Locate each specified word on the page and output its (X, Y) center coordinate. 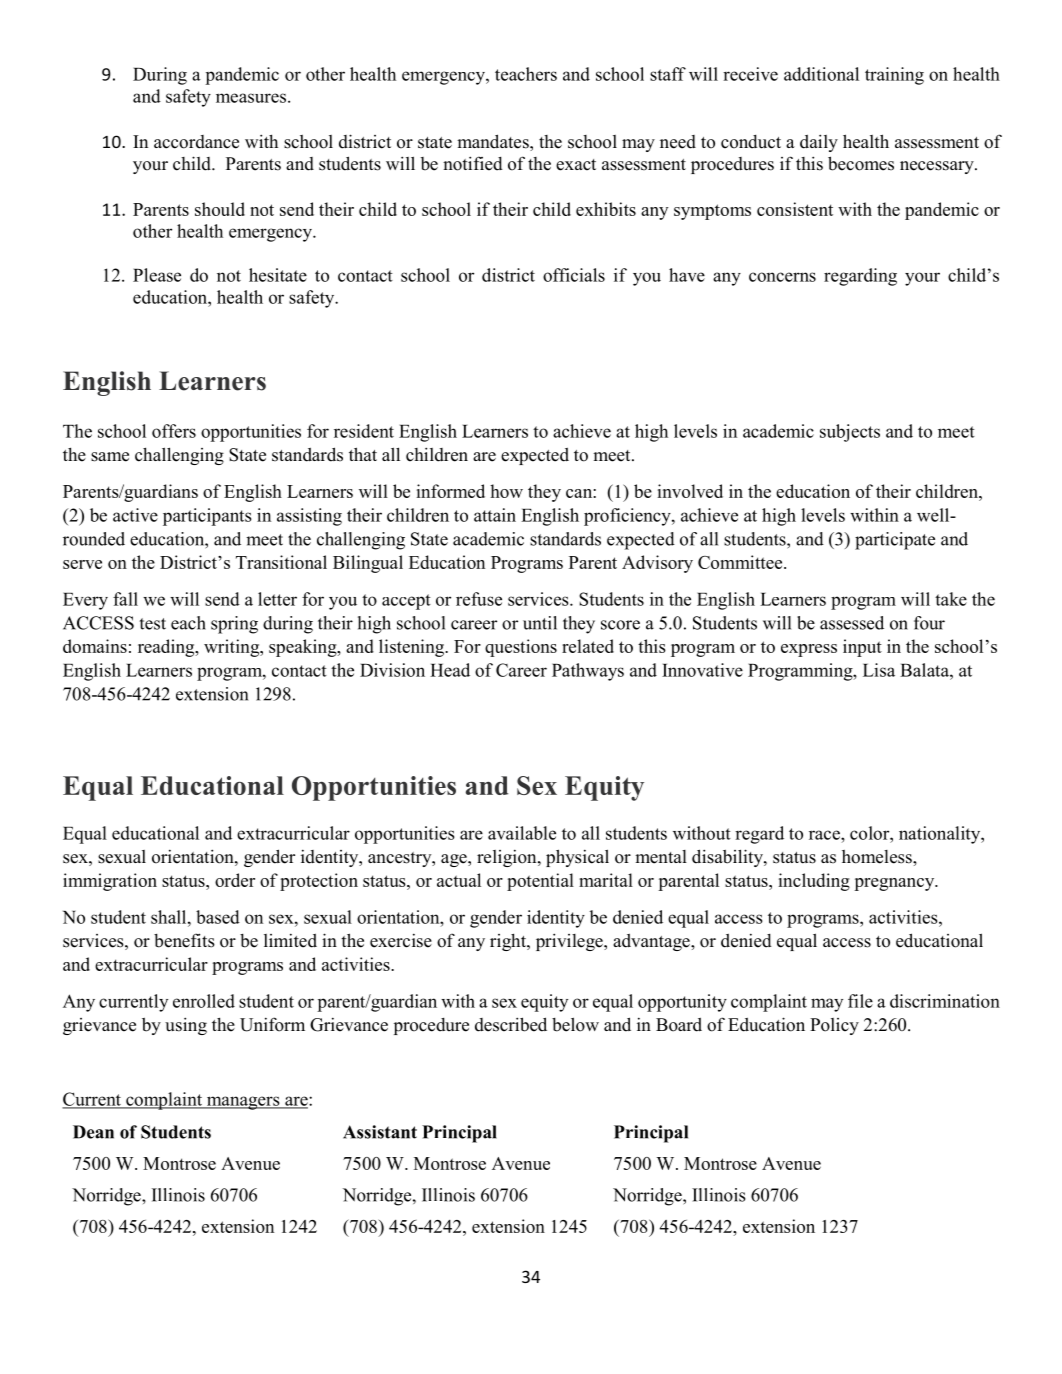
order (235, 880)
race (825, 835)
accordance (196, 142)
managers (243, 1103)
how (506, 491)
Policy (834, 1026)
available (522, 833)
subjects (850, 433)
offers (174, 431)
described (511, 1024)
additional (821, 74)
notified (473, 163)
